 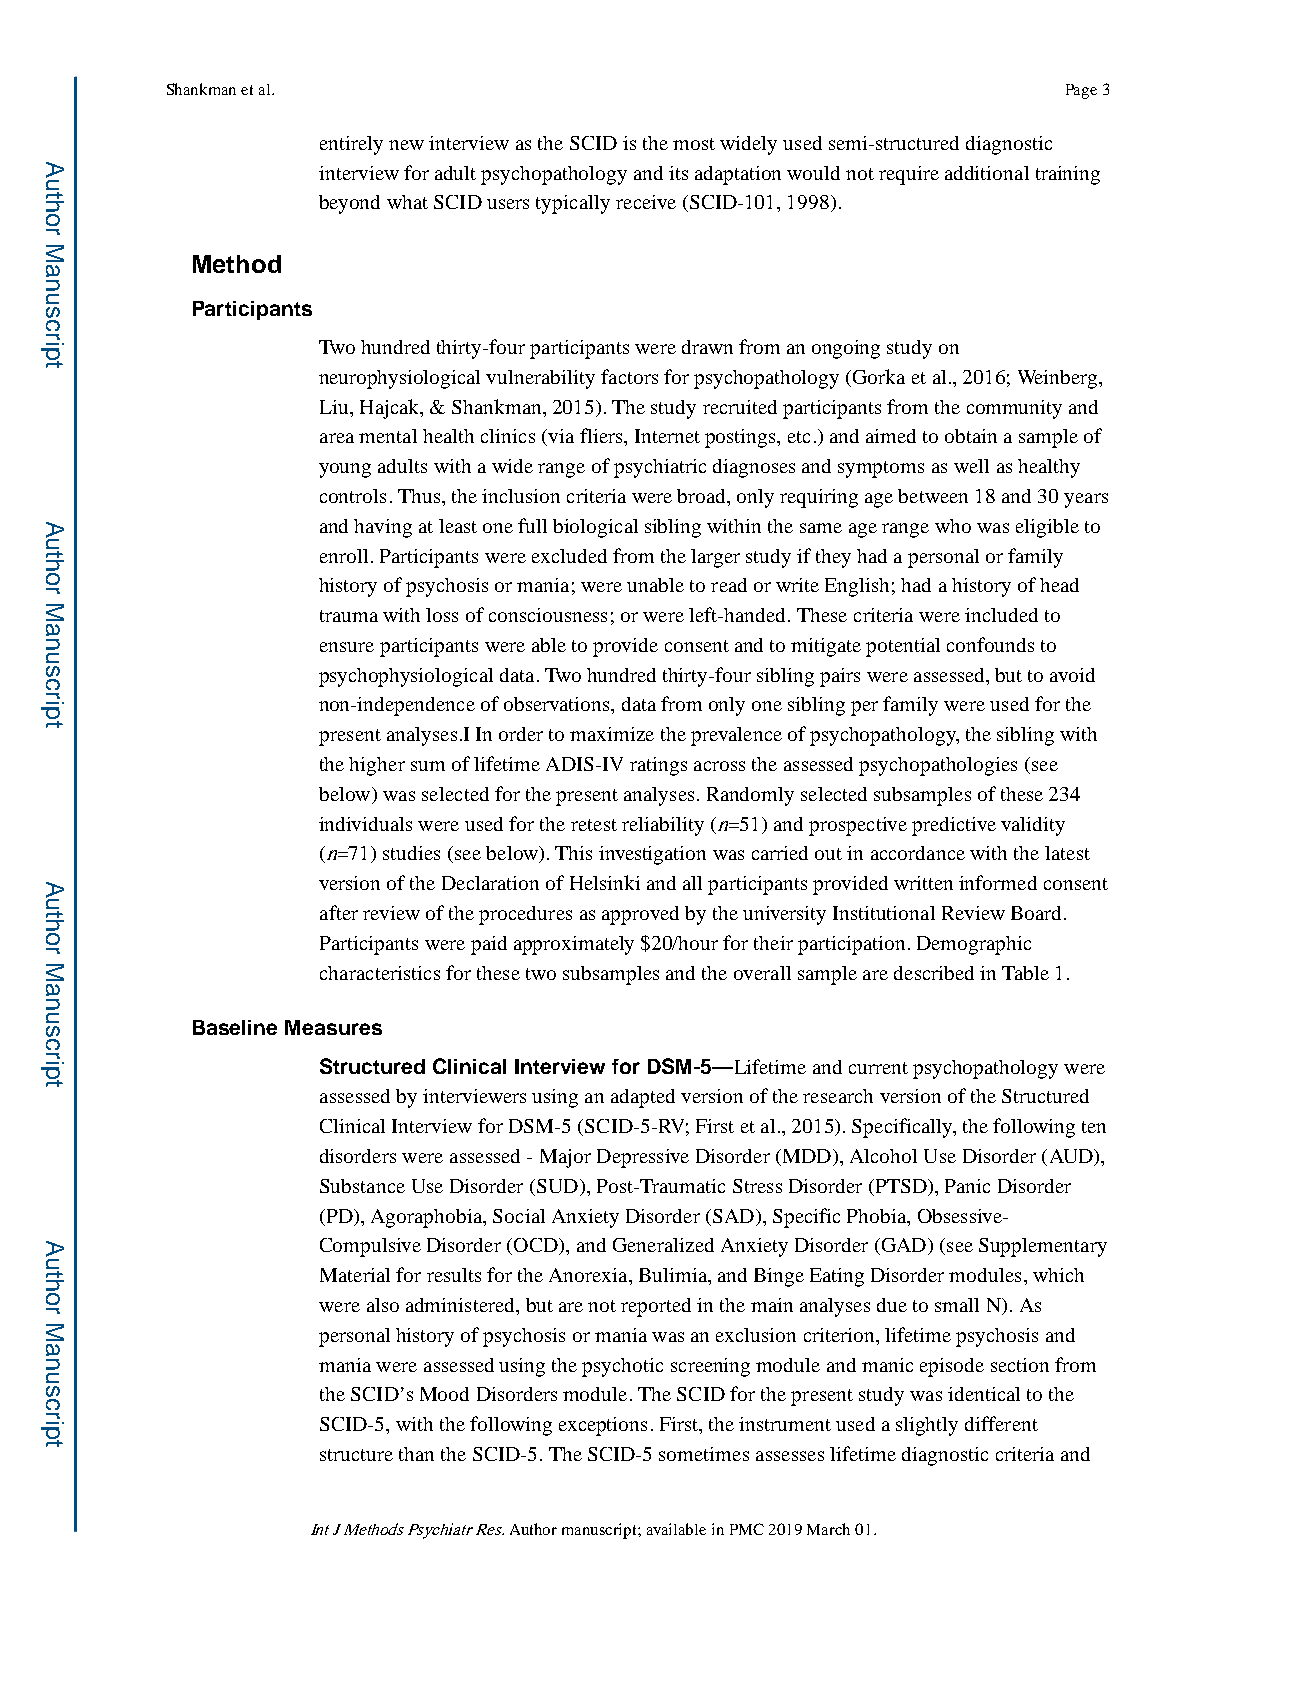 I want to click on reliability, so click(x=663, y=826).
